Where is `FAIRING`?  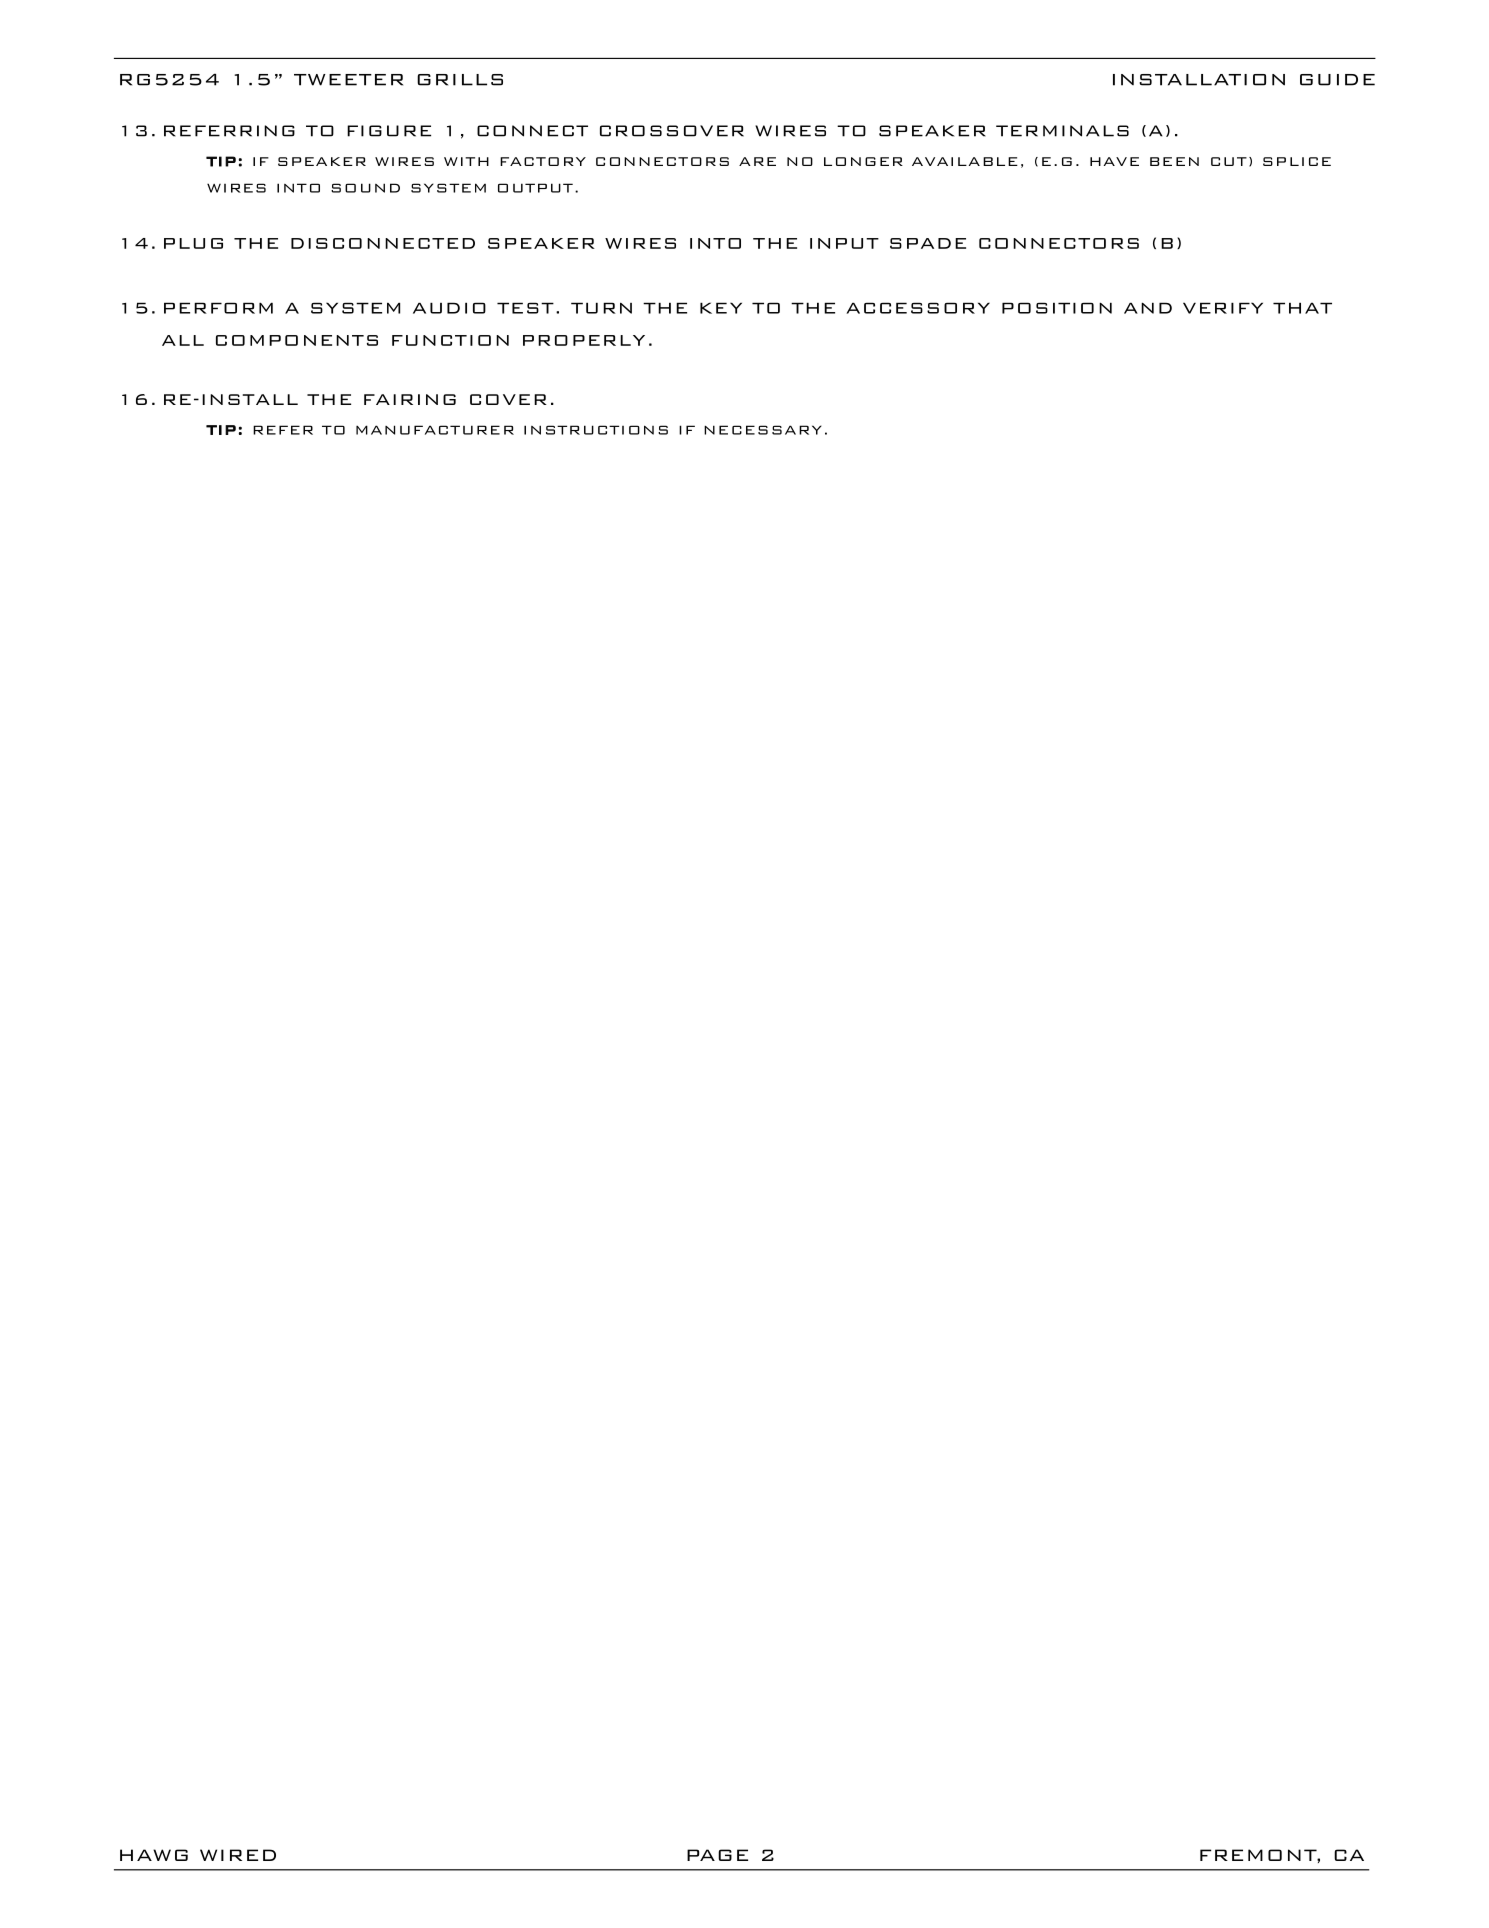
FAIRING is located at coordinates (410, 399).
